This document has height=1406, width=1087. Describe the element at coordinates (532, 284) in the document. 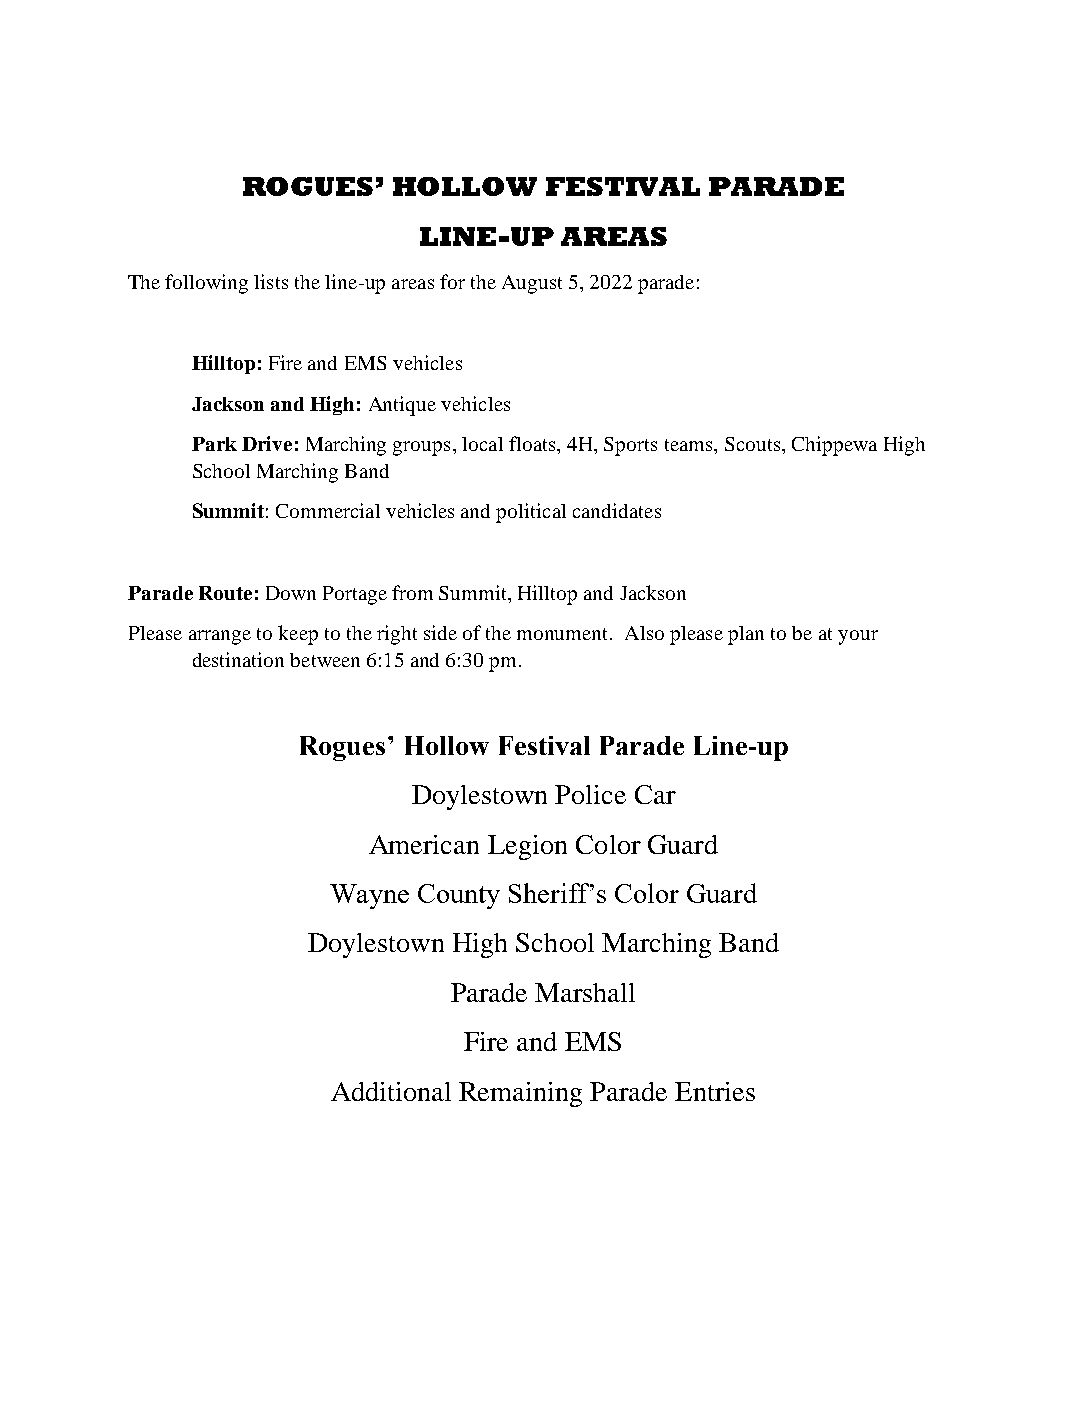

I see `August` at that location.
